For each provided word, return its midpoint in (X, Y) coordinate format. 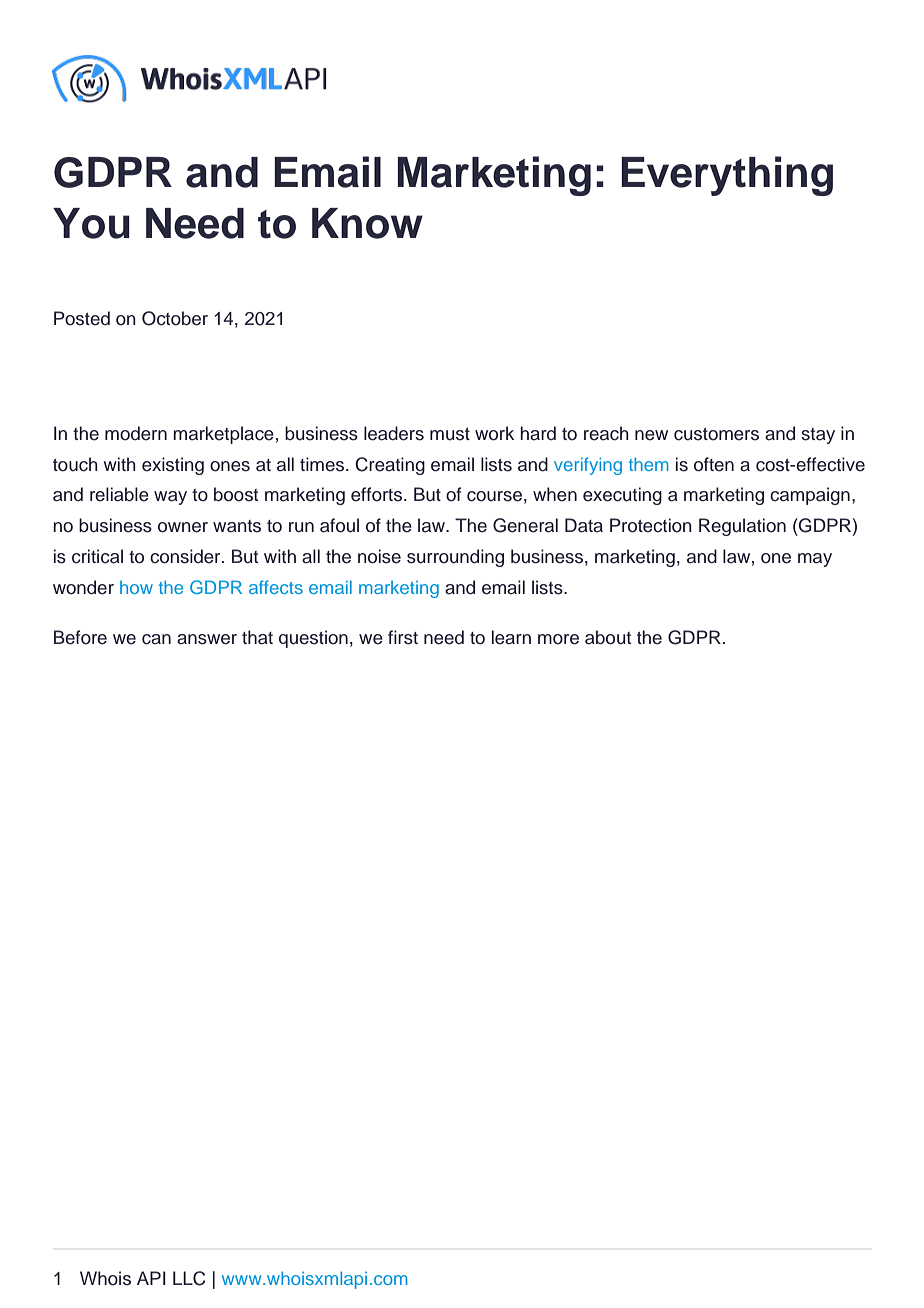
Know (367, 223)
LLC (189, 1278)
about (608, 637)
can (156, 639)
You (91, 223)
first (403, 637)
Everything (727, 176)
